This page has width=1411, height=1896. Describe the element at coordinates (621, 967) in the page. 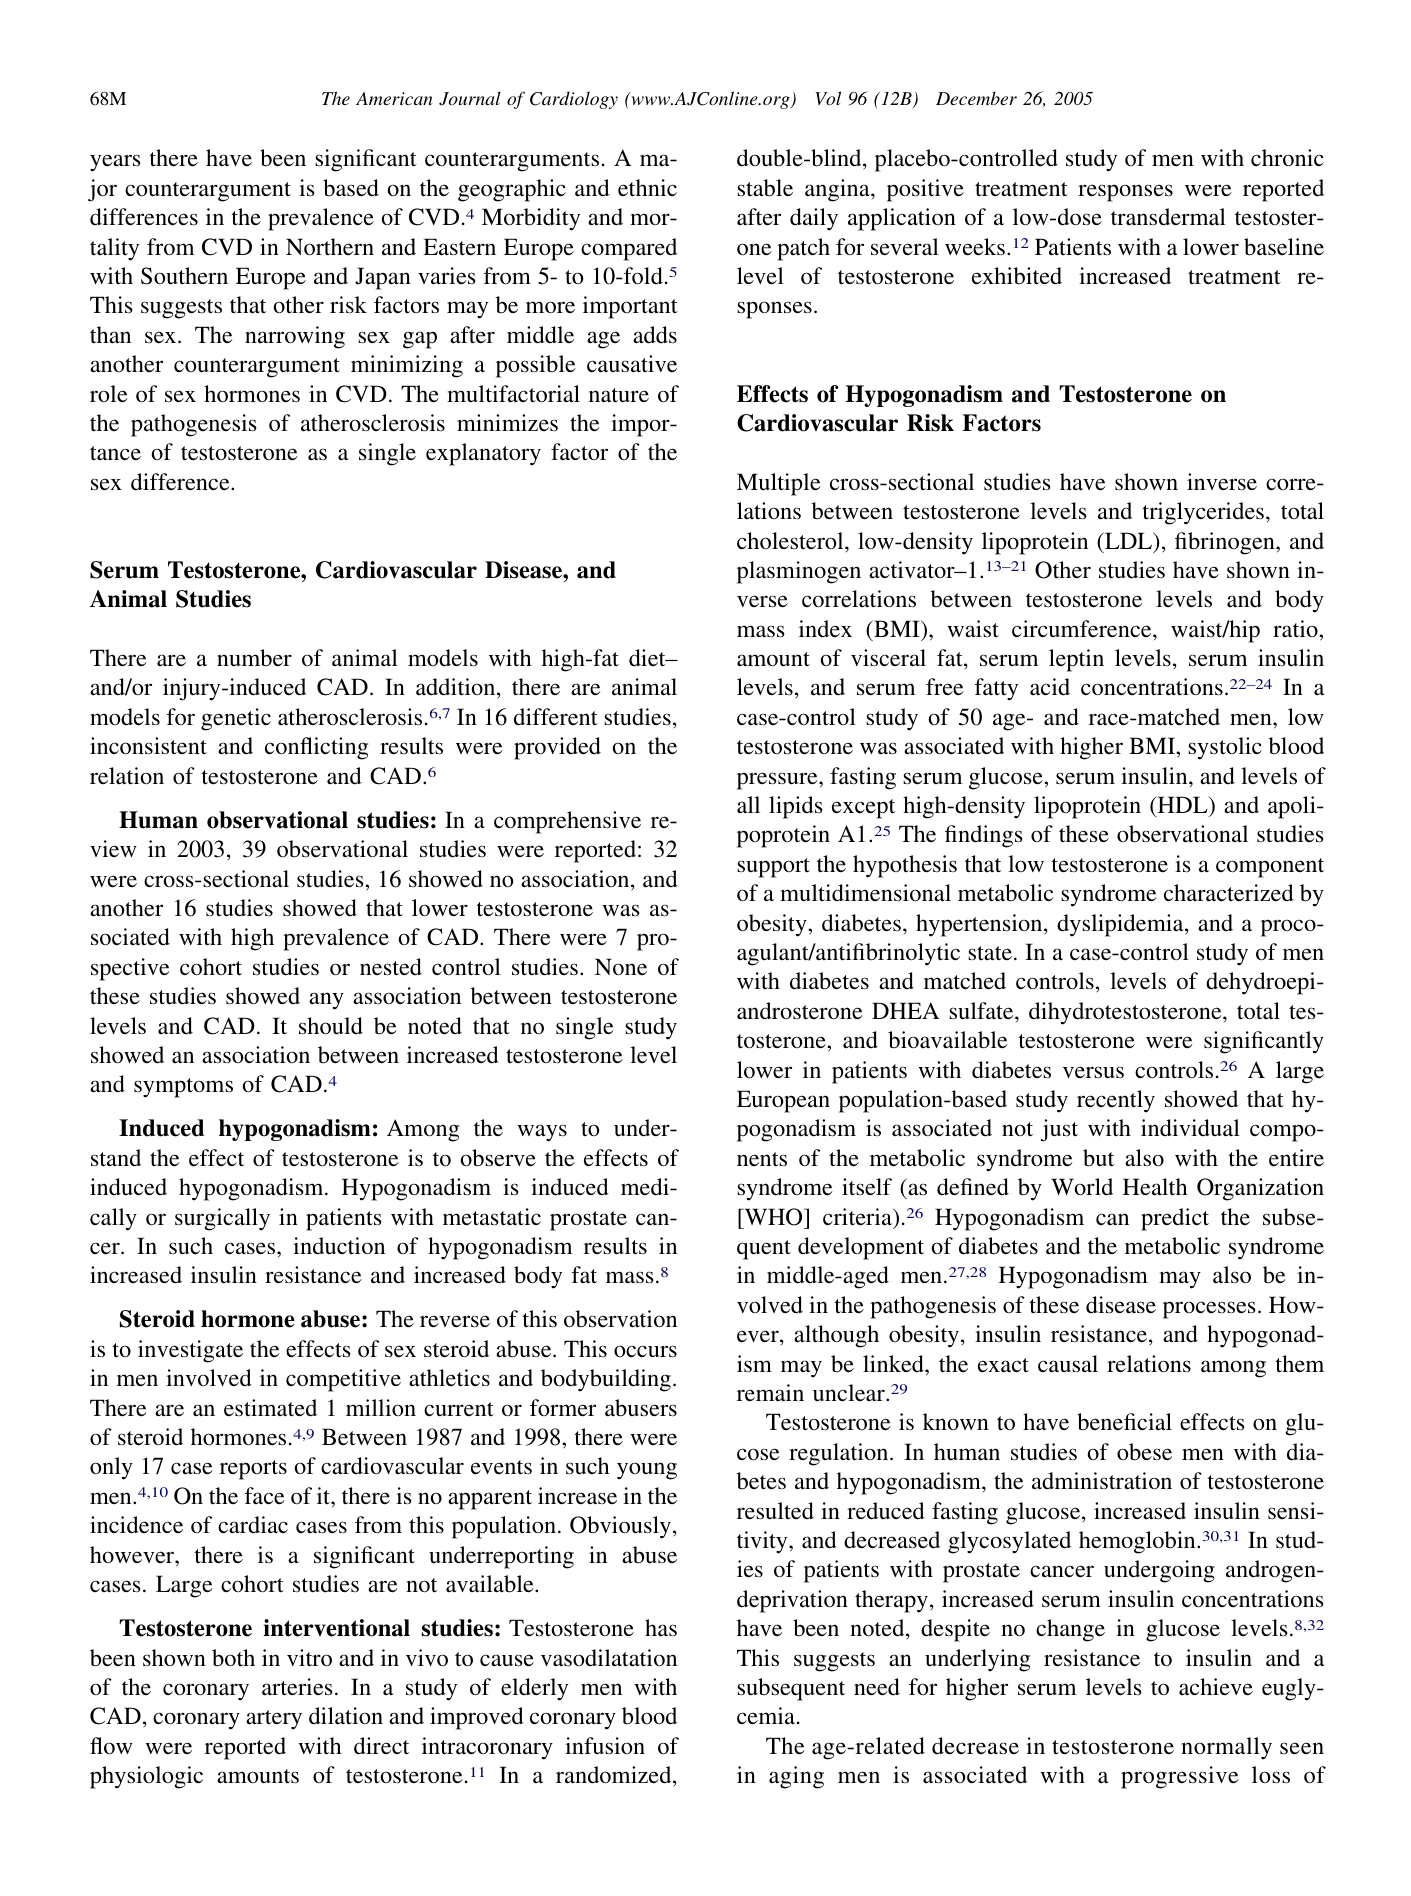

I see `None` at that location.
